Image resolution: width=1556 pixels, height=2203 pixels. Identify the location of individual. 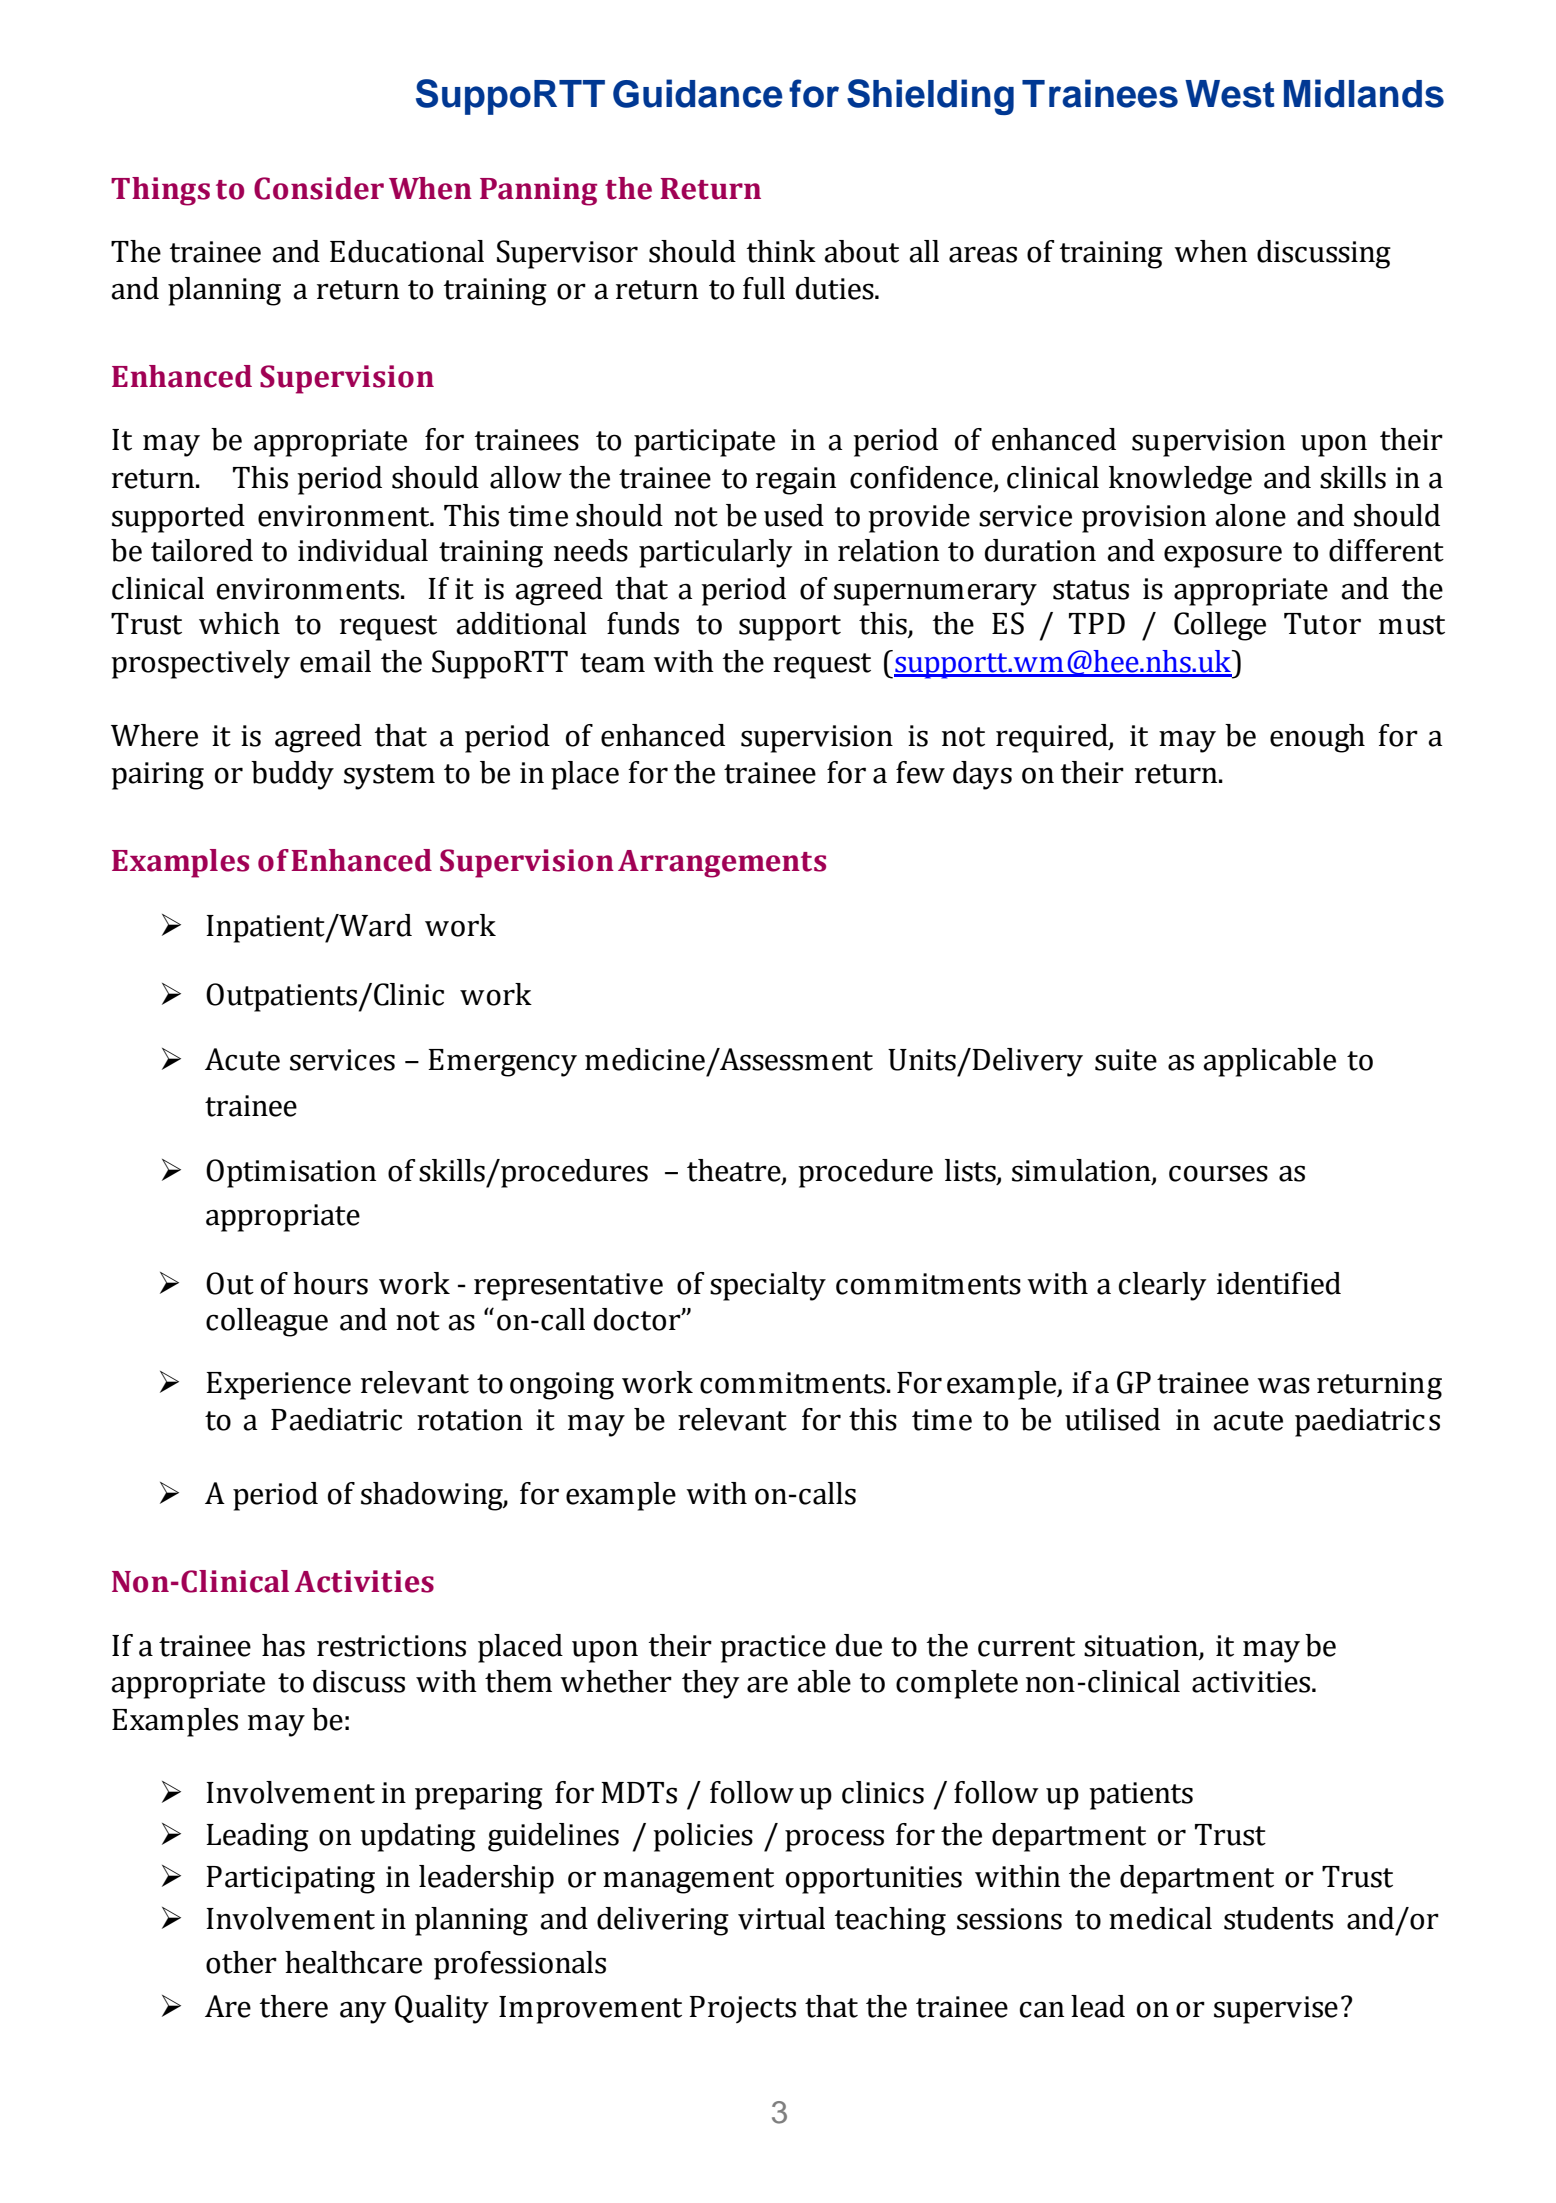
(363, 550).
